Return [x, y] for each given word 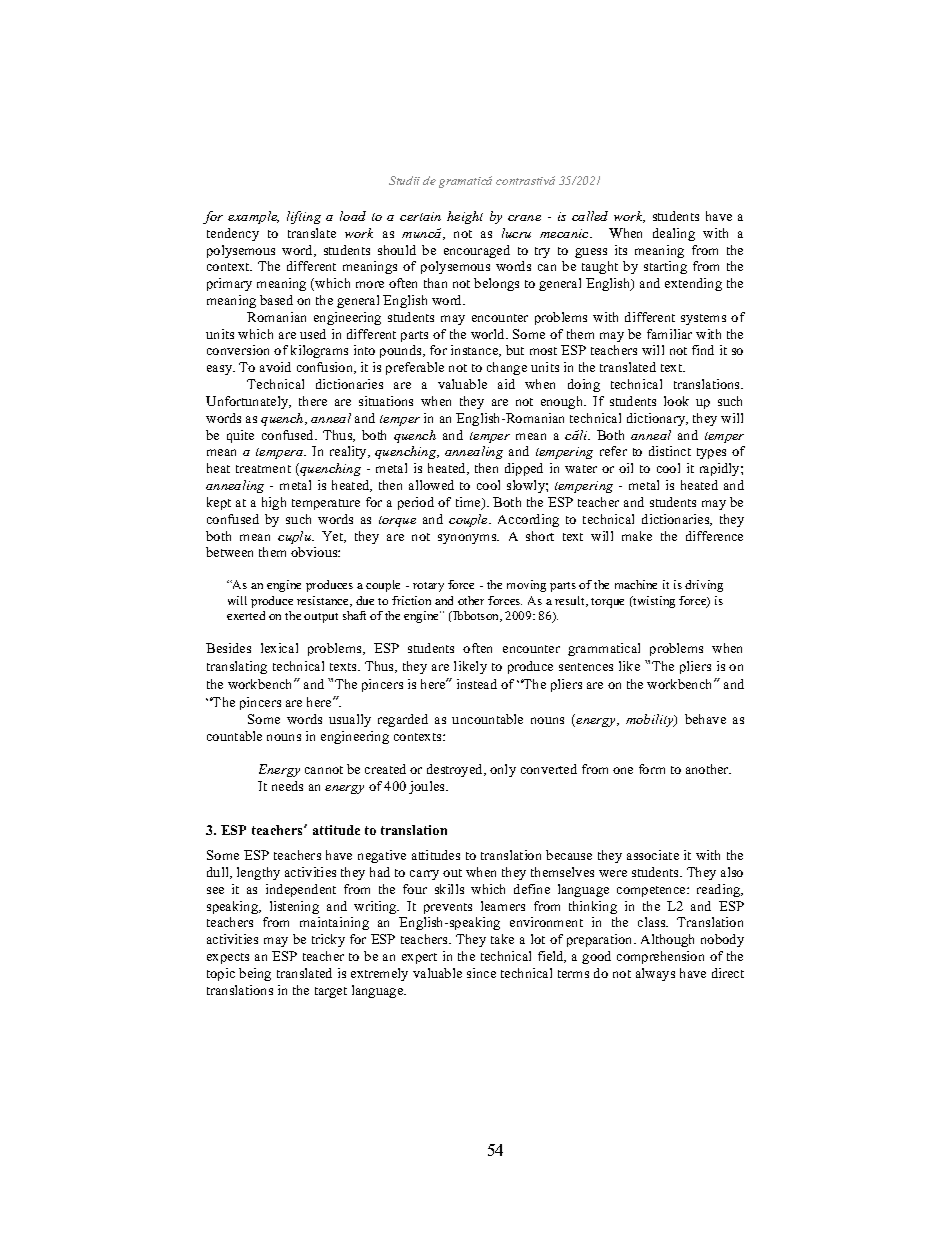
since [481, 973]
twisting [653, 602]
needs [287, 786]
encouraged [477, 251]
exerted [246, 615]
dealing [674, 234]
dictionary [657, 419]
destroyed [456, 770]
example [253, 217]
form [652, 769]
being [255, 974]
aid [506, 384]
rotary [428, 587]
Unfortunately [248, 402]
